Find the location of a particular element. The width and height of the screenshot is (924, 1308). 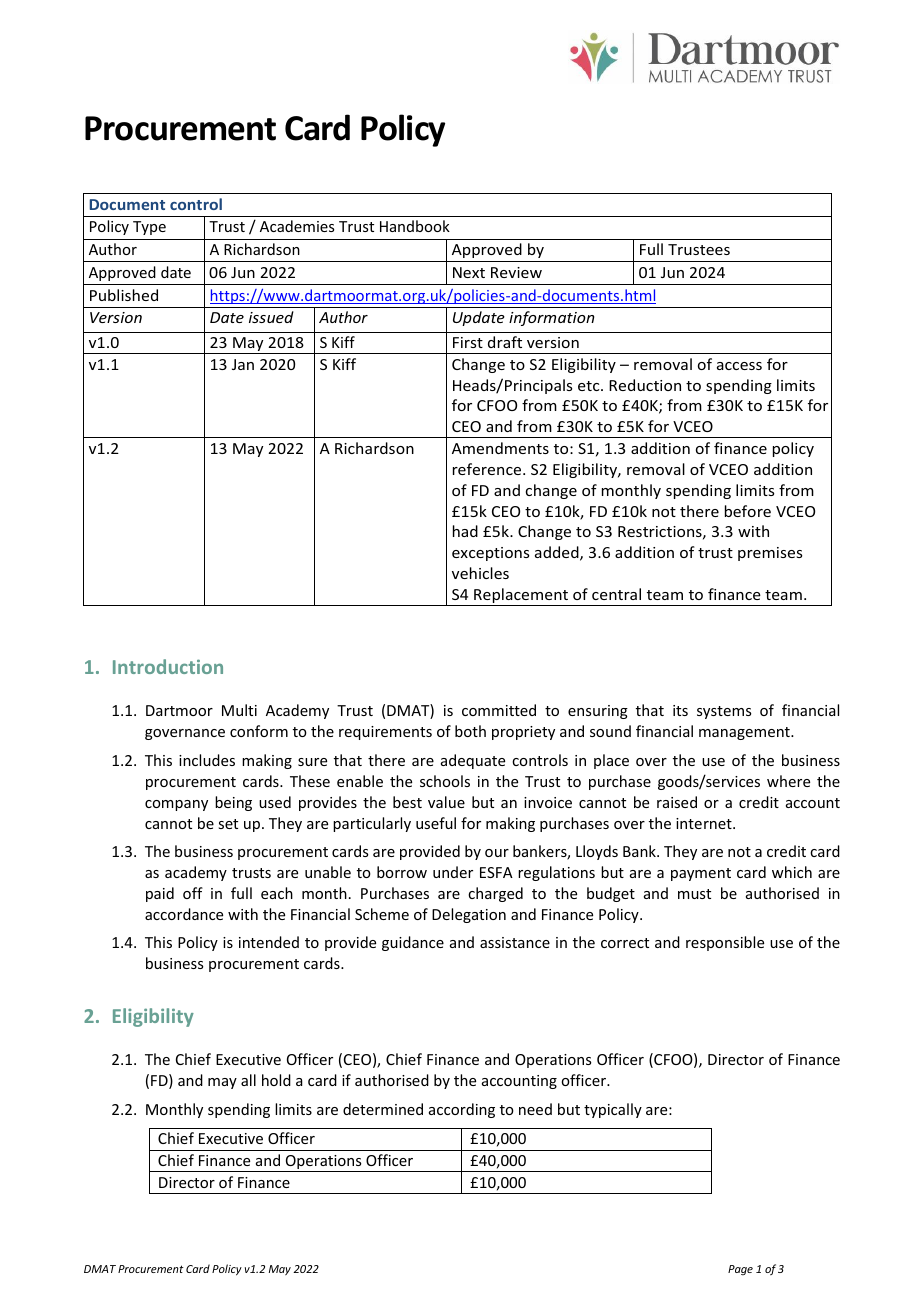

Type is located at coordinates (149, 228).
